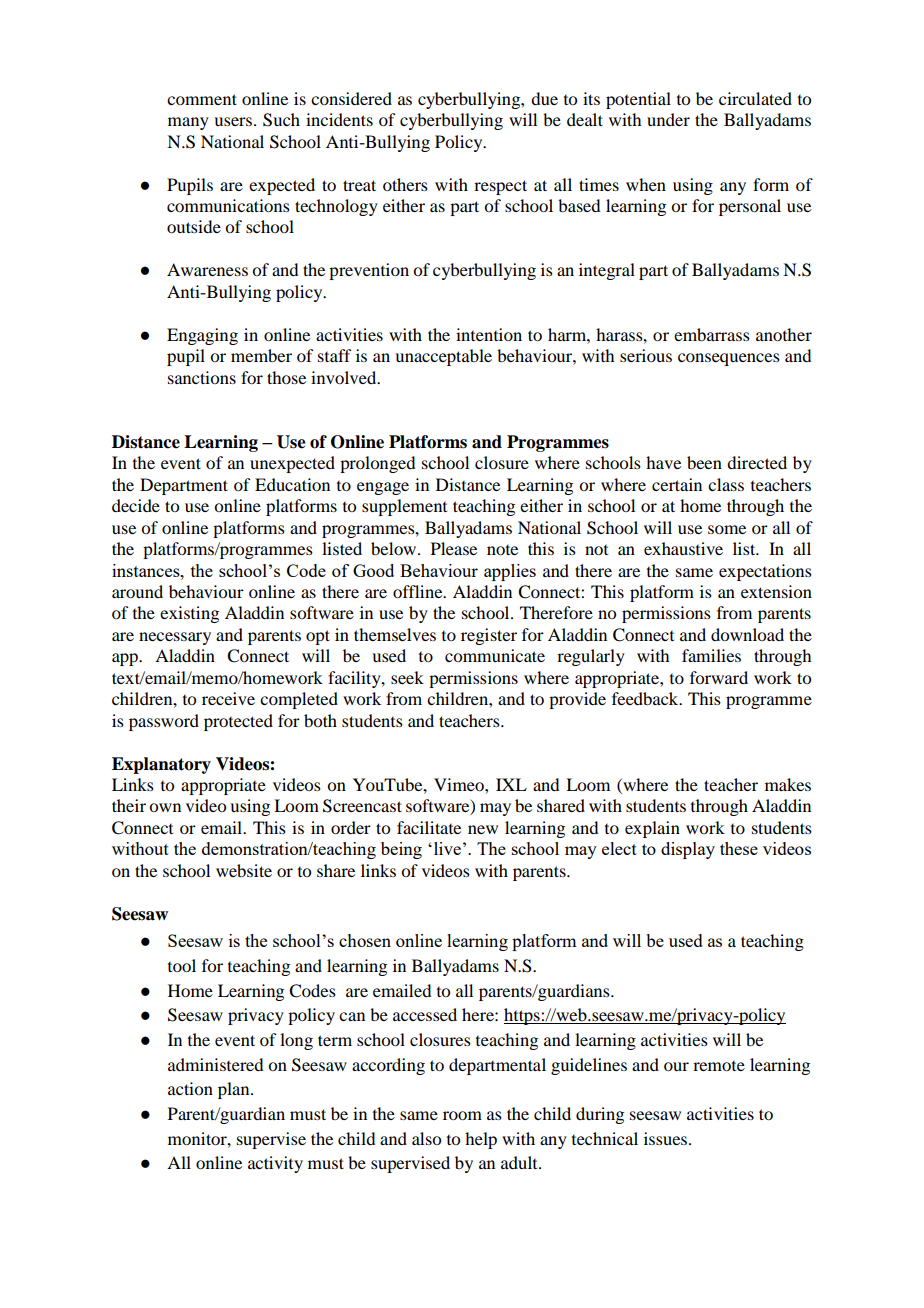  Describe the element at coordinates (189, 614) in the screenshot. I see `existing` at that location.
